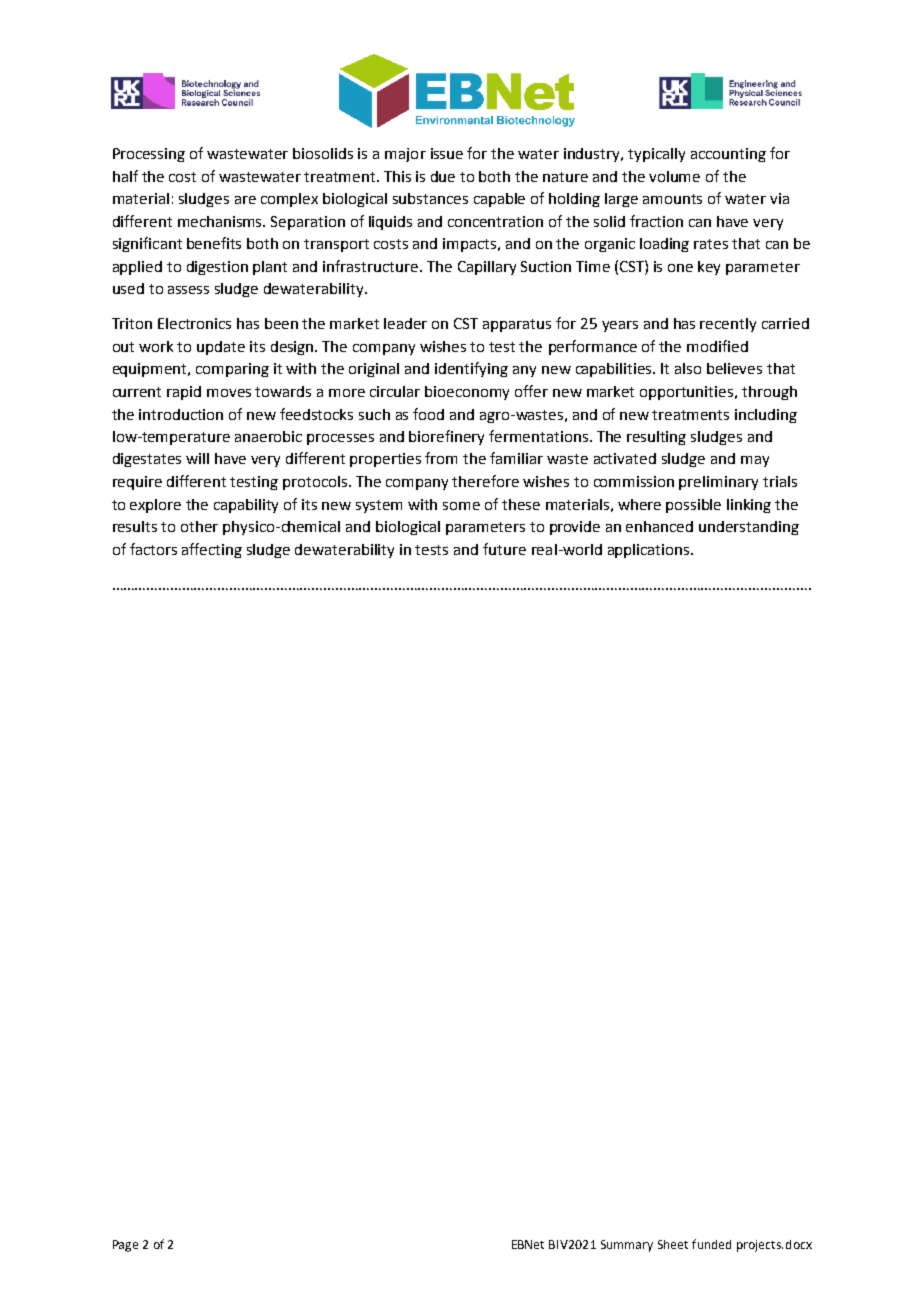 This image has width=924, height=1308. What do you see at coordinates (674, 176) in the image?
I see `volume` at bounding box center [674, 176].
